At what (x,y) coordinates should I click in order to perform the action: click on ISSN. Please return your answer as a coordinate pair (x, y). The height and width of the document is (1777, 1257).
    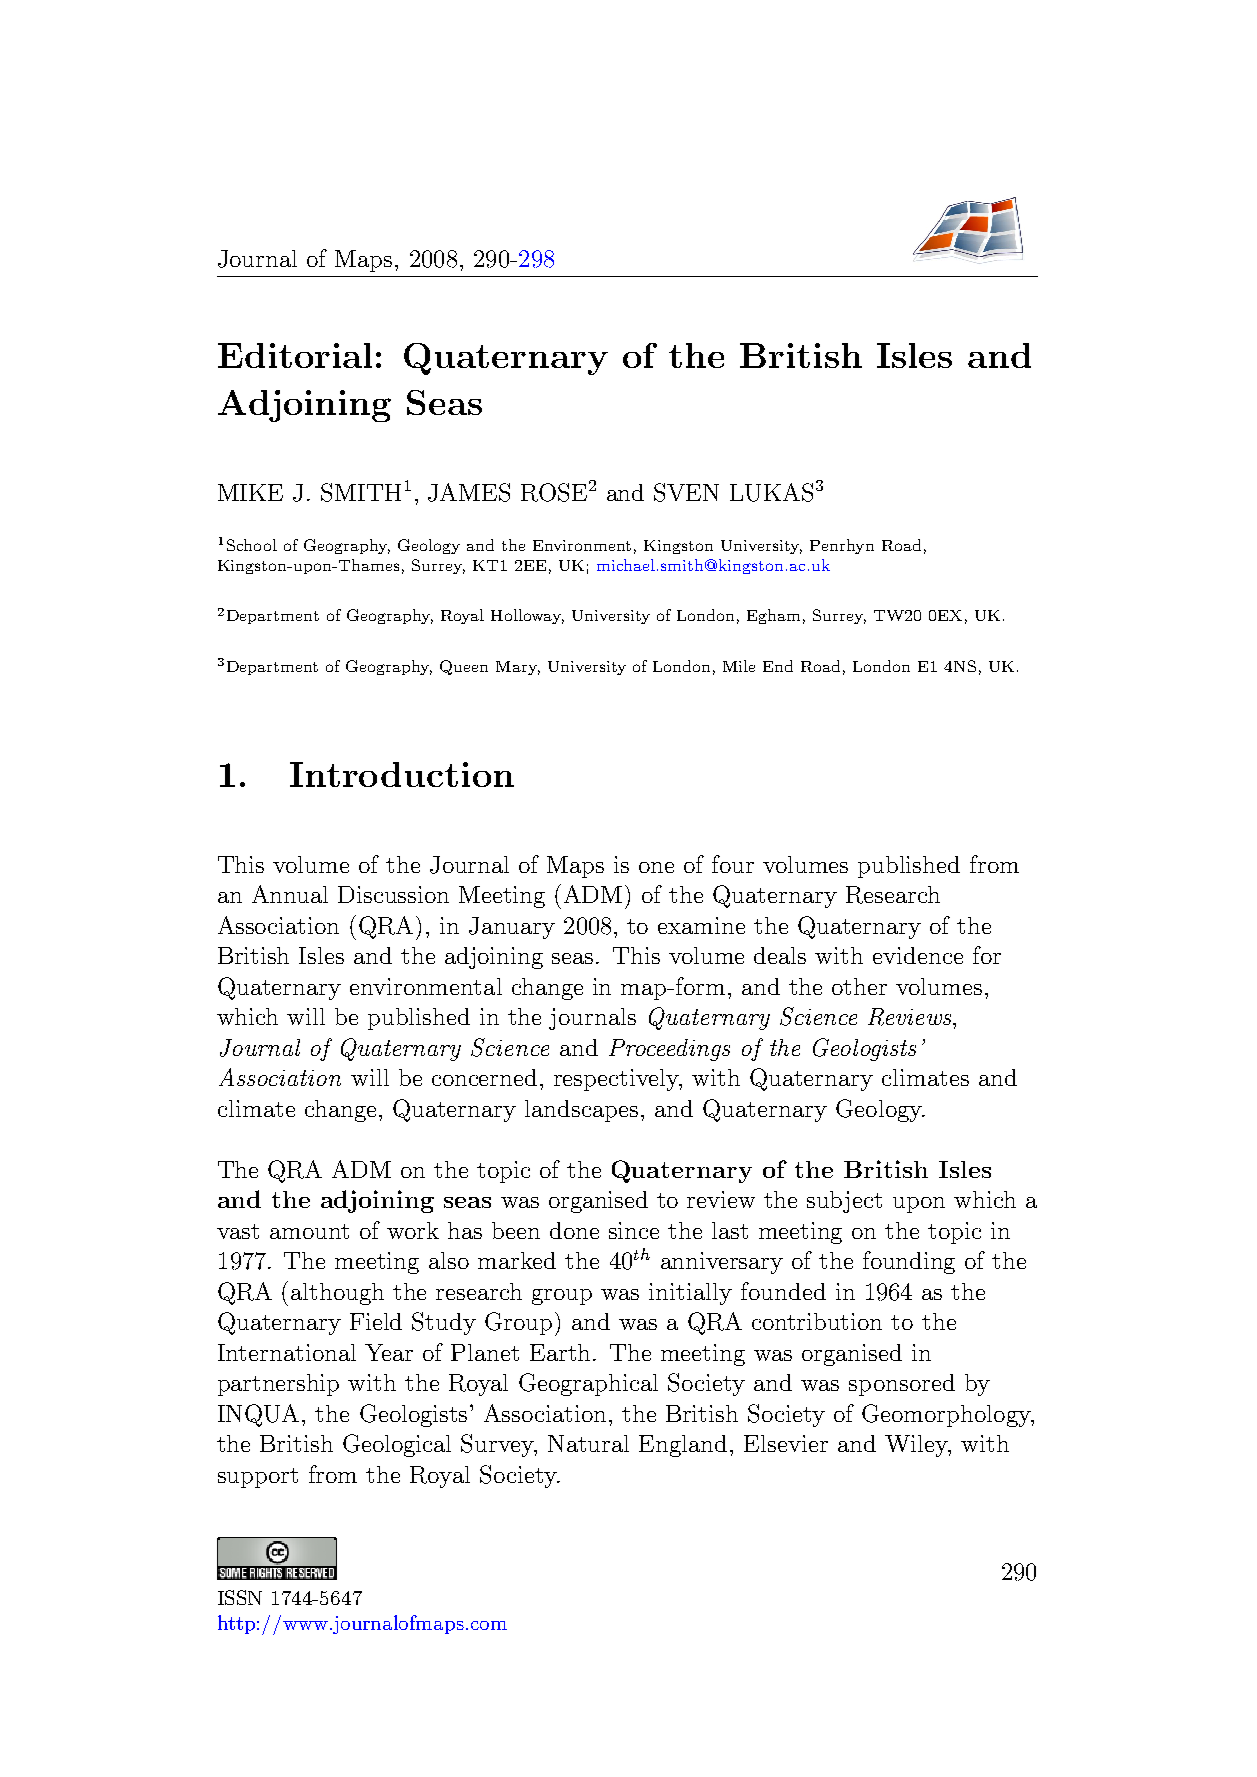
    Looking at the image, I should click on (240, 1597).
